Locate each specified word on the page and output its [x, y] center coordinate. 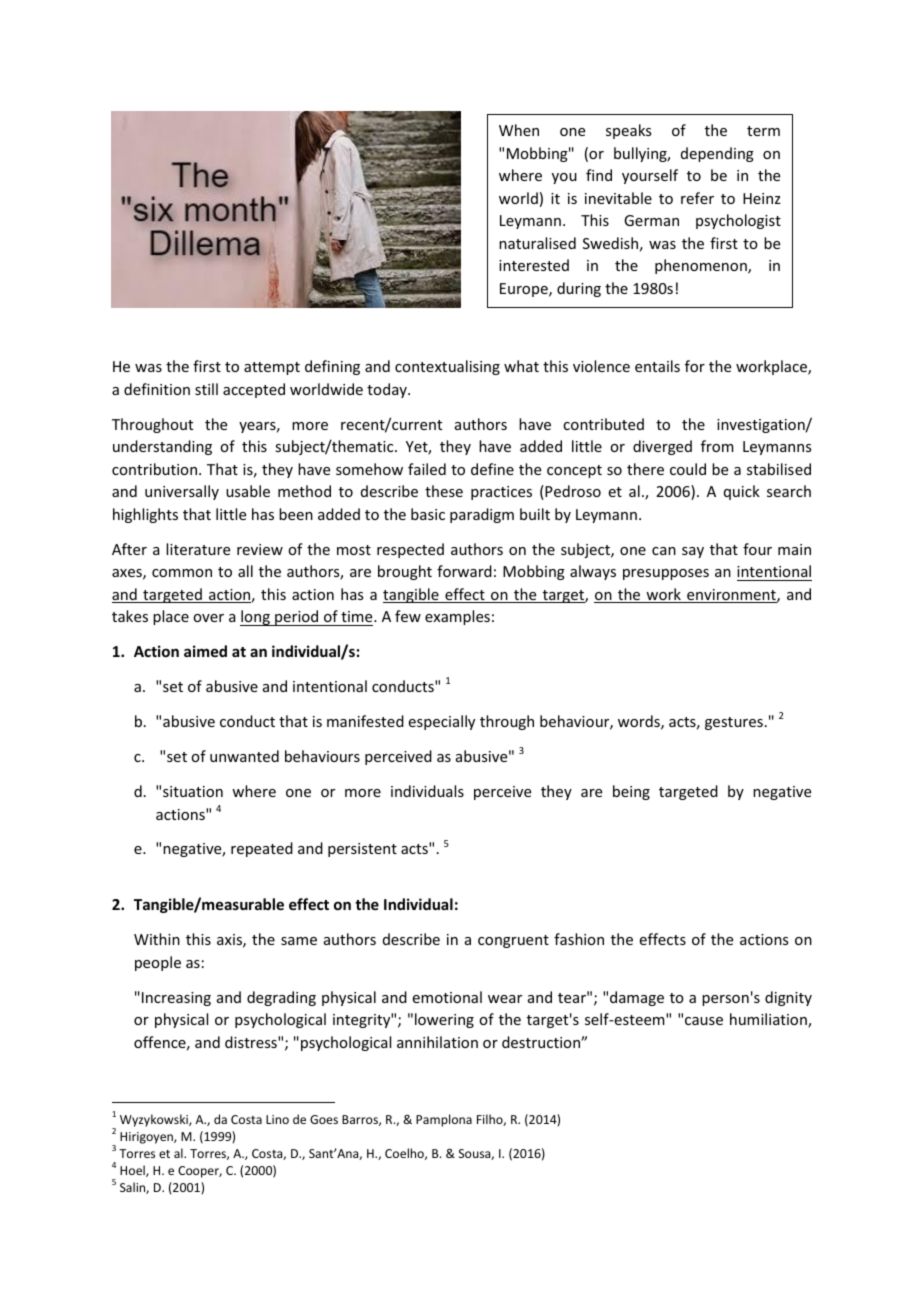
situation [193, 791]
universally [182, 492]
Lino [277, 1119]
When [519, 130]
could [688, 469]
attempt [272, 368]
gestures [734, 723]
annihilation [437, 1042]
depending [717, 154]
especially [442, 722]
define [492, 469]
